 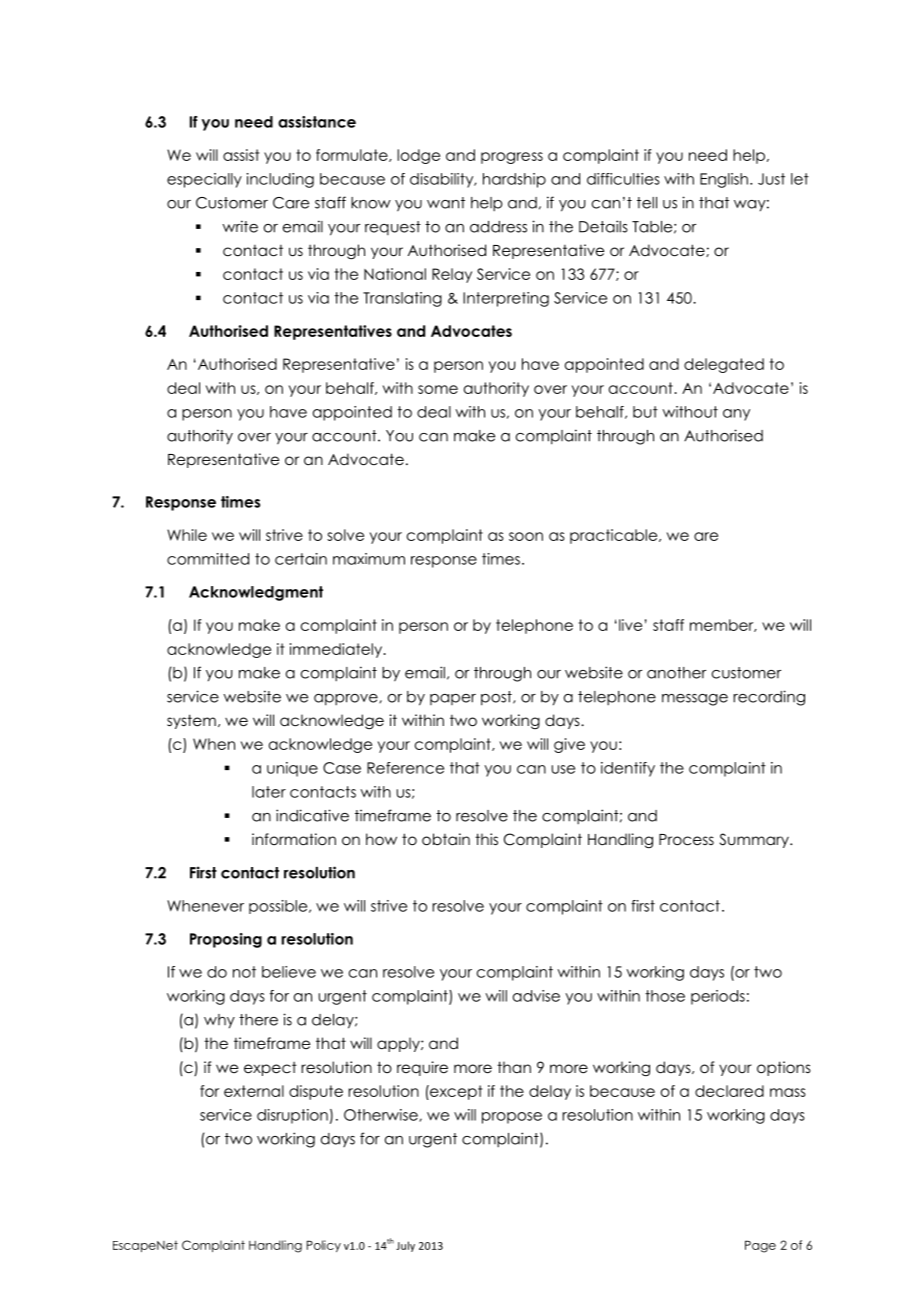 What do you see at coordinates (280, 180) in the screenshot?
I see `including` at bounding box center [280, 180].
